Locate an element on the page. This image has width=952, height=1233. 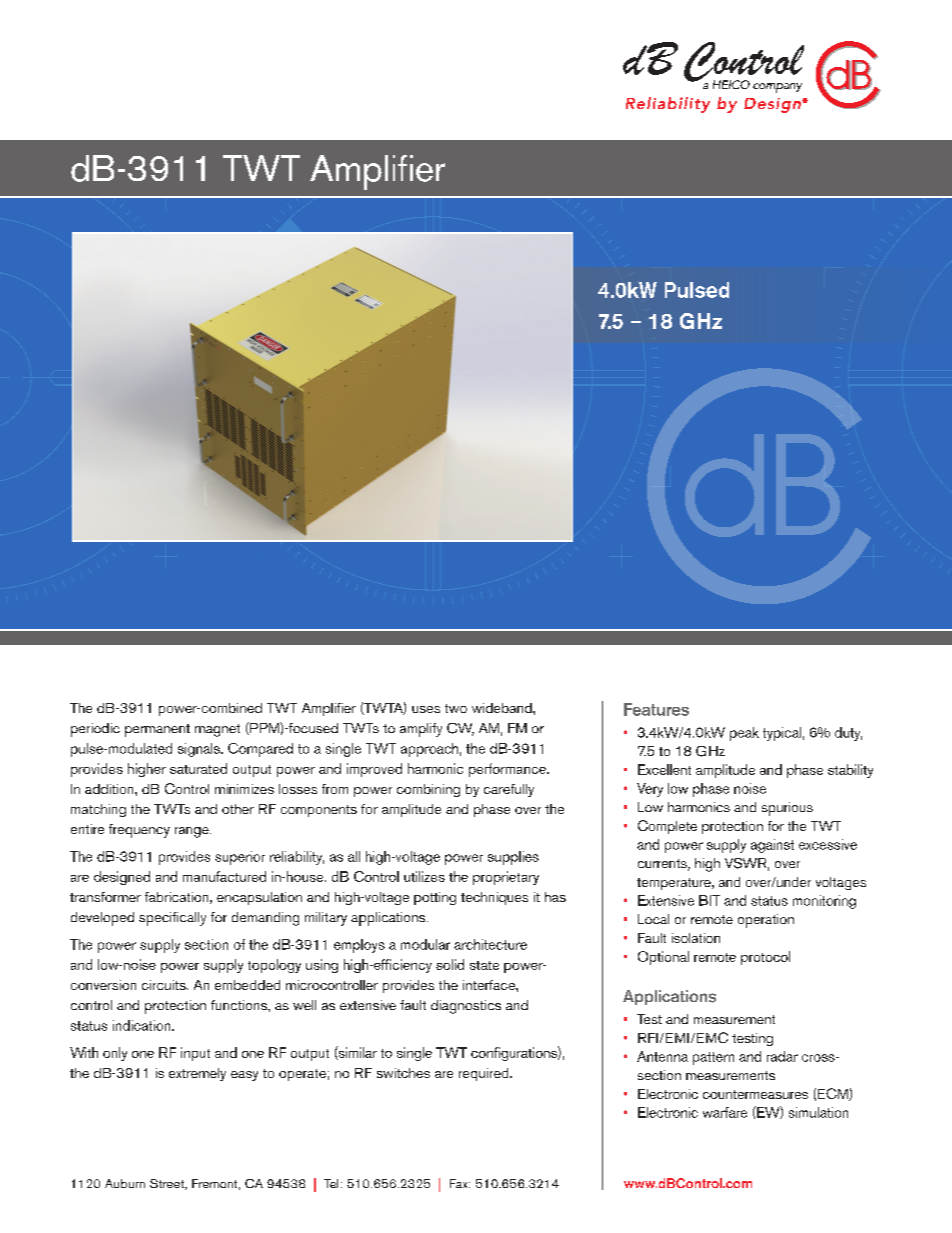
protocol is located at coordinates (765, 958).
